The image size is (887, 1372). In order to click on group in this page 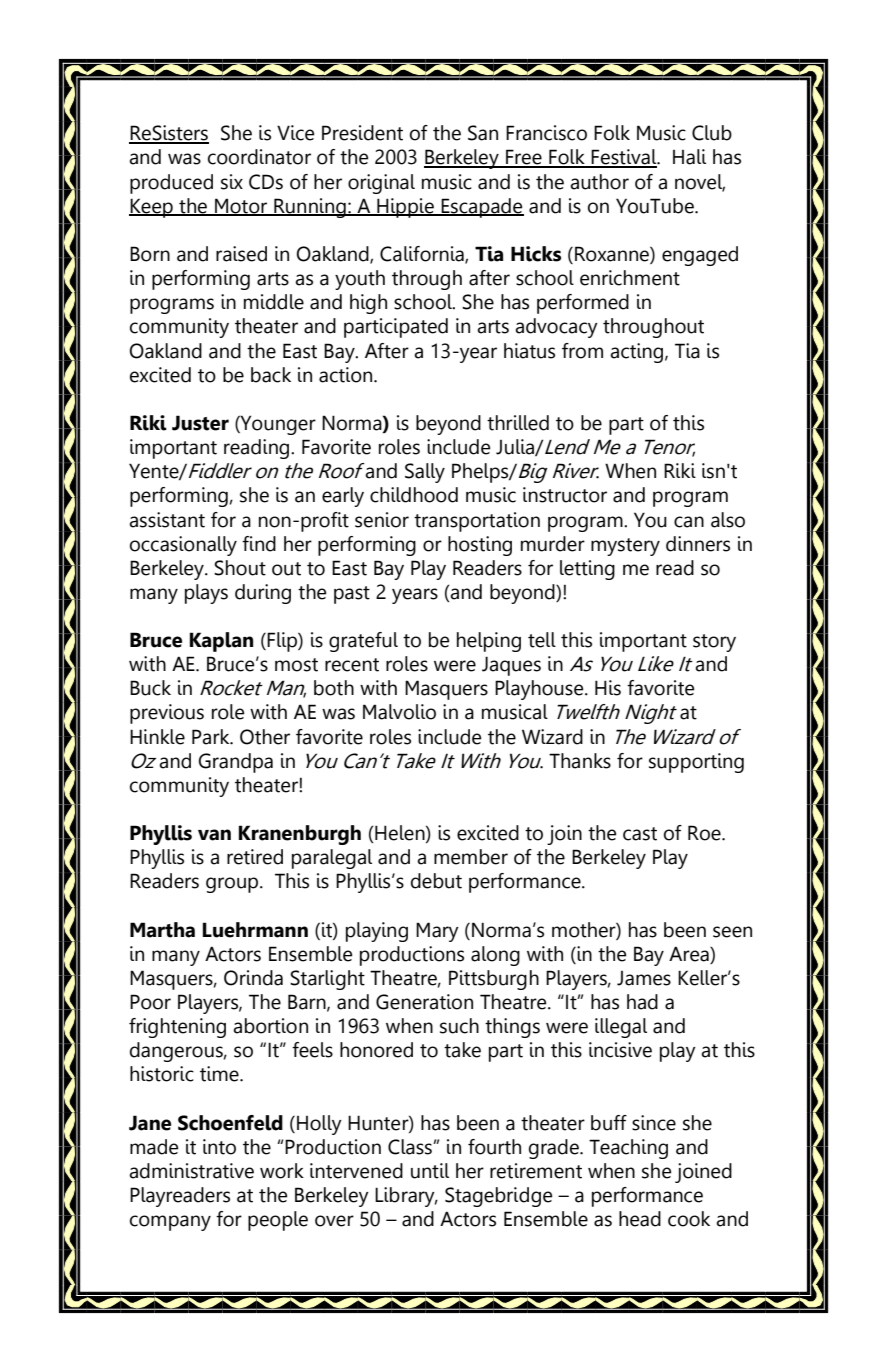, I will do `click(233, 885)`.
